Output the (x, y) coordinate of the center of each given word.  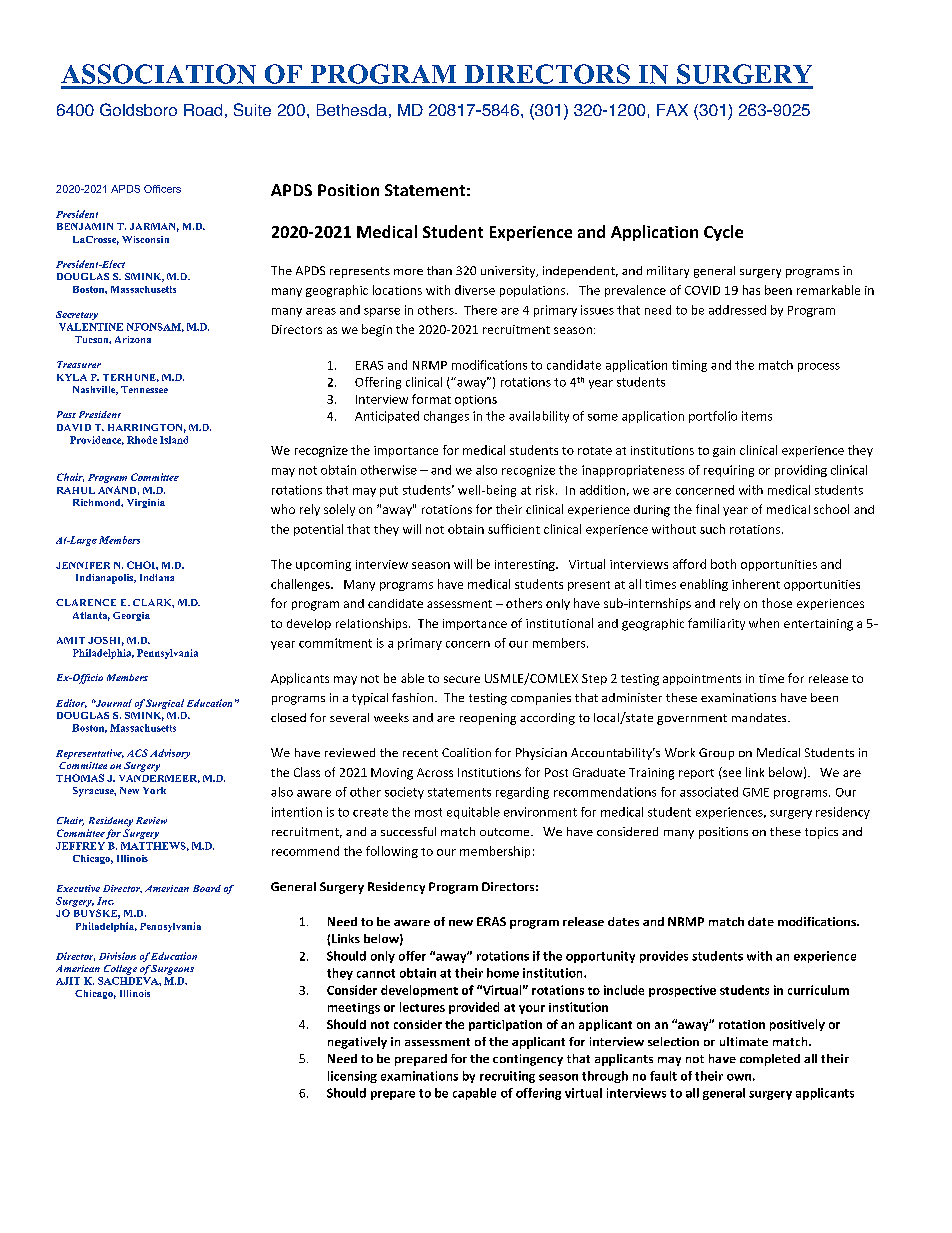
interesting (526, 565)
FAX (672, 110)
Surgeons (172, 970)
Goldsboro (138, 109)
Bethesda (352, 110)
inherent (756, 584)
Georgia (131, 616)
